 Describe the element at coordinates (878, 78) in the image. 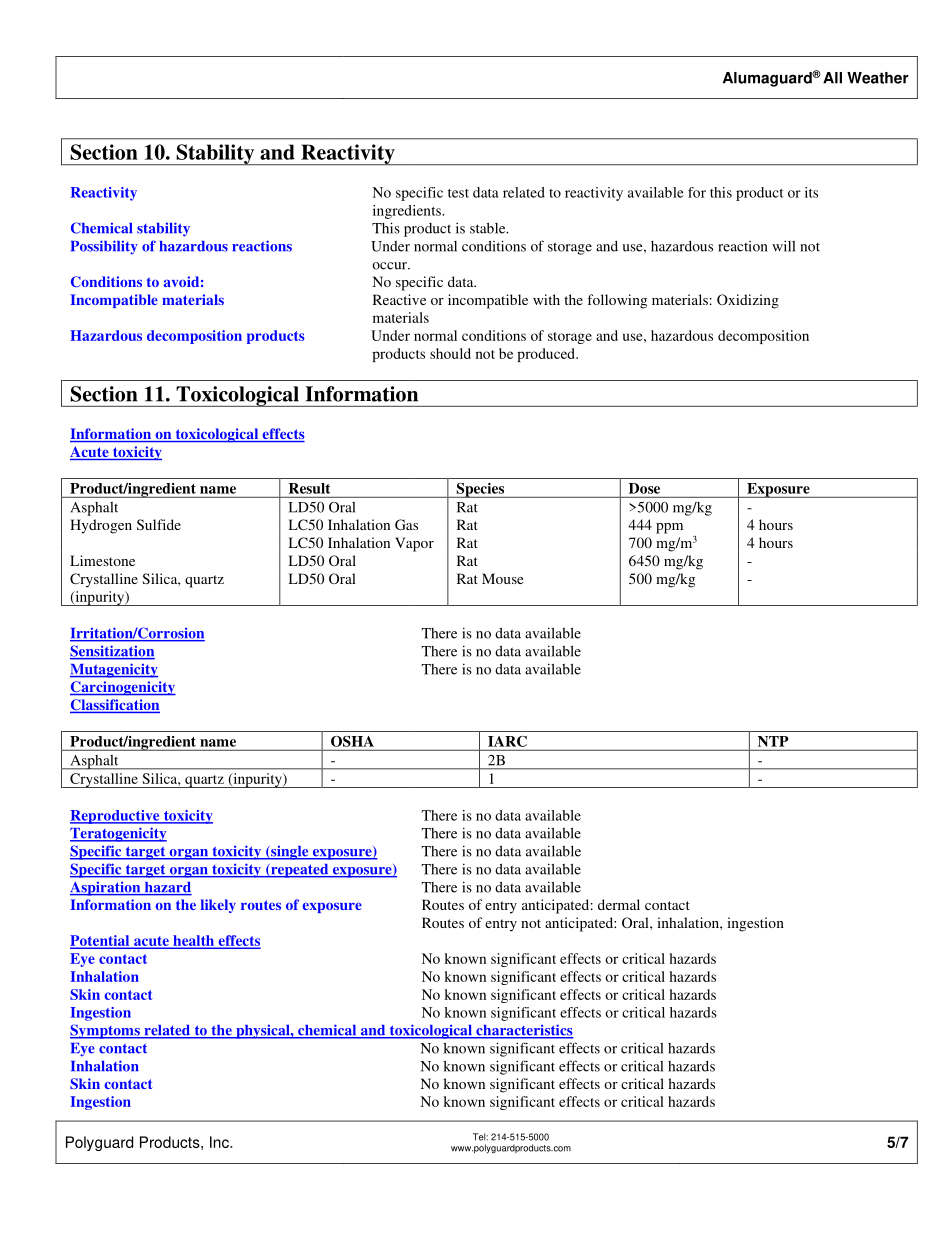

I see `Weather` at that location.
